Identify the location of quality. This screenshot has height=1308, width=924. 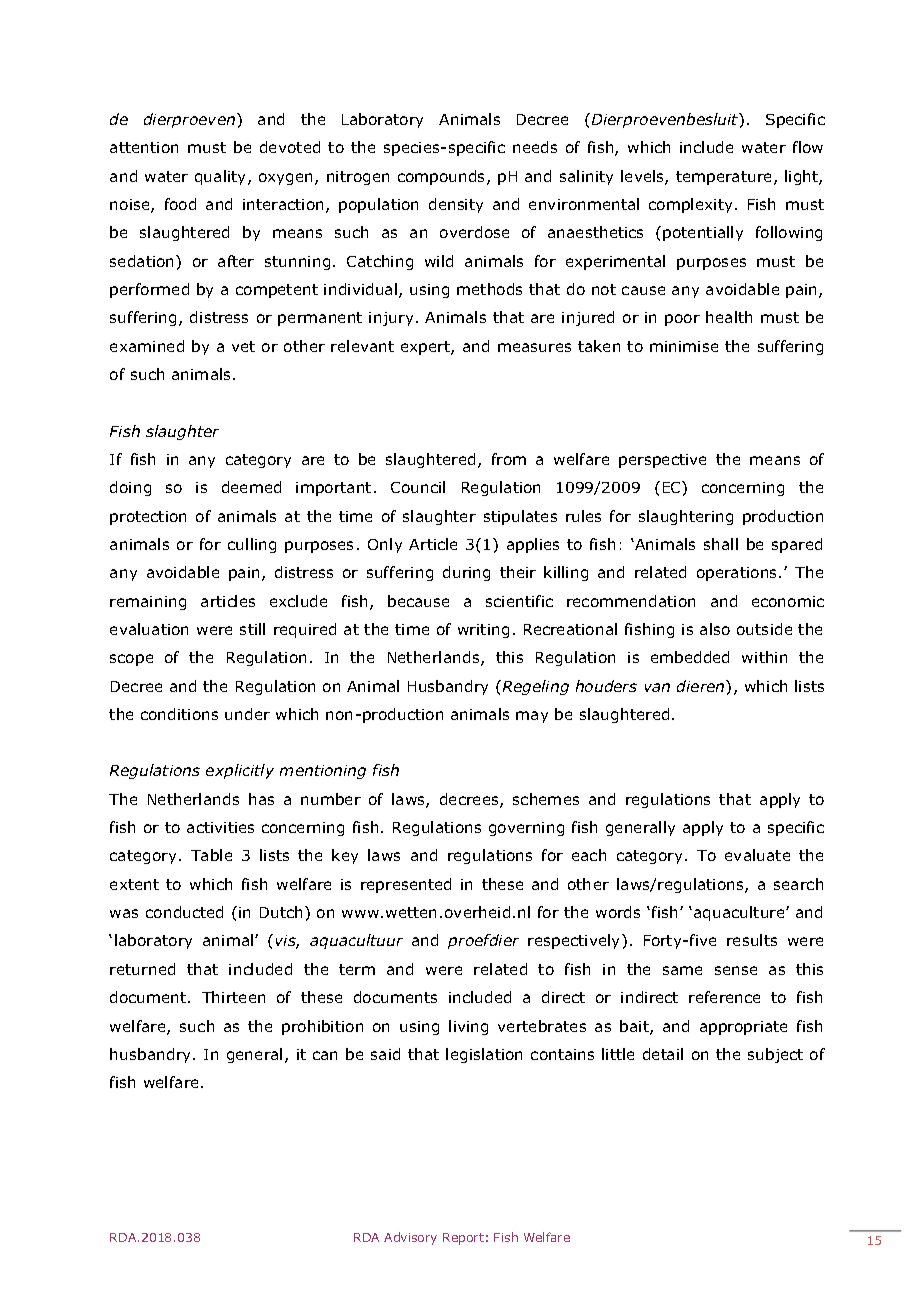
(222, 177).
